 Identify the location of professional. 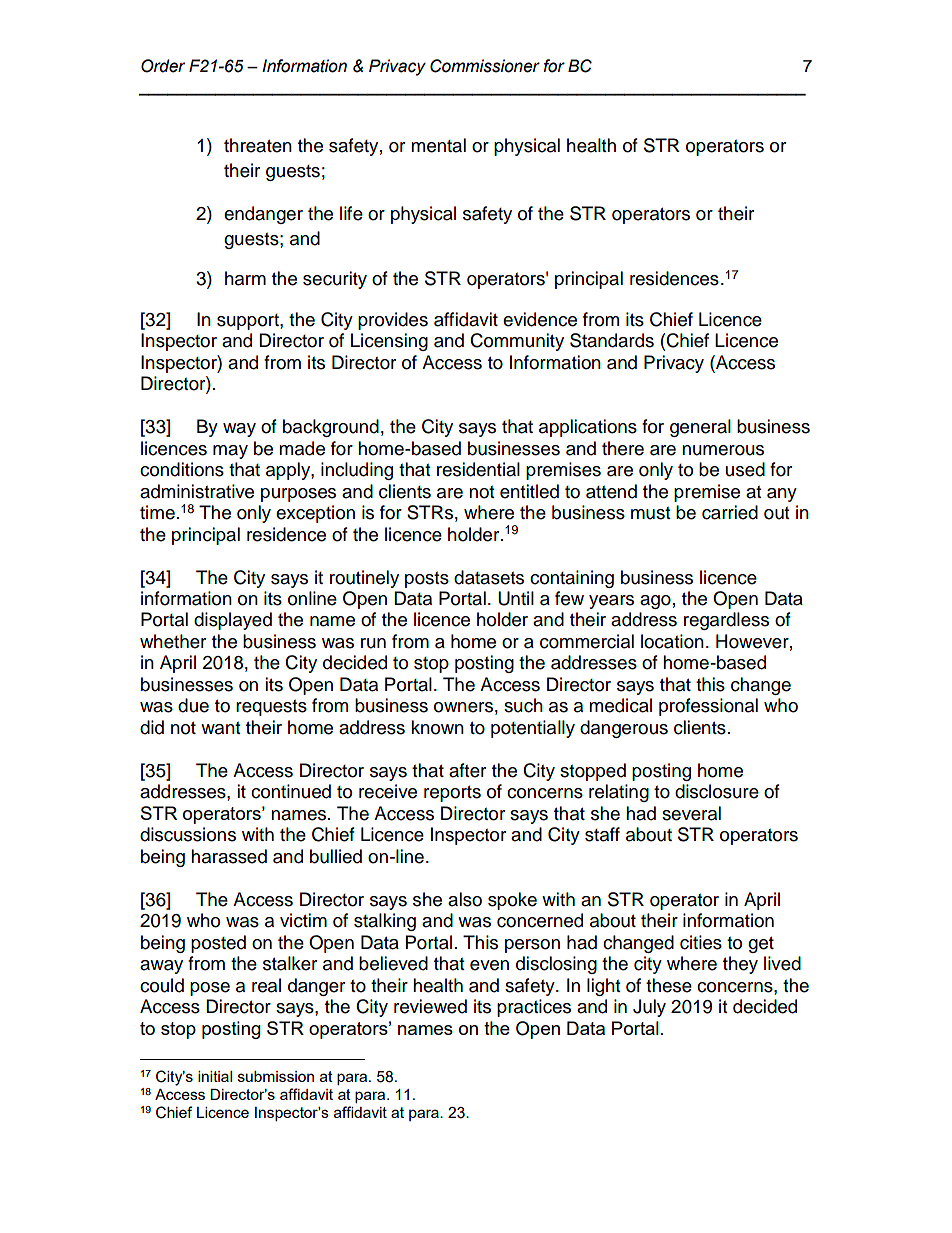
(708, 707).
